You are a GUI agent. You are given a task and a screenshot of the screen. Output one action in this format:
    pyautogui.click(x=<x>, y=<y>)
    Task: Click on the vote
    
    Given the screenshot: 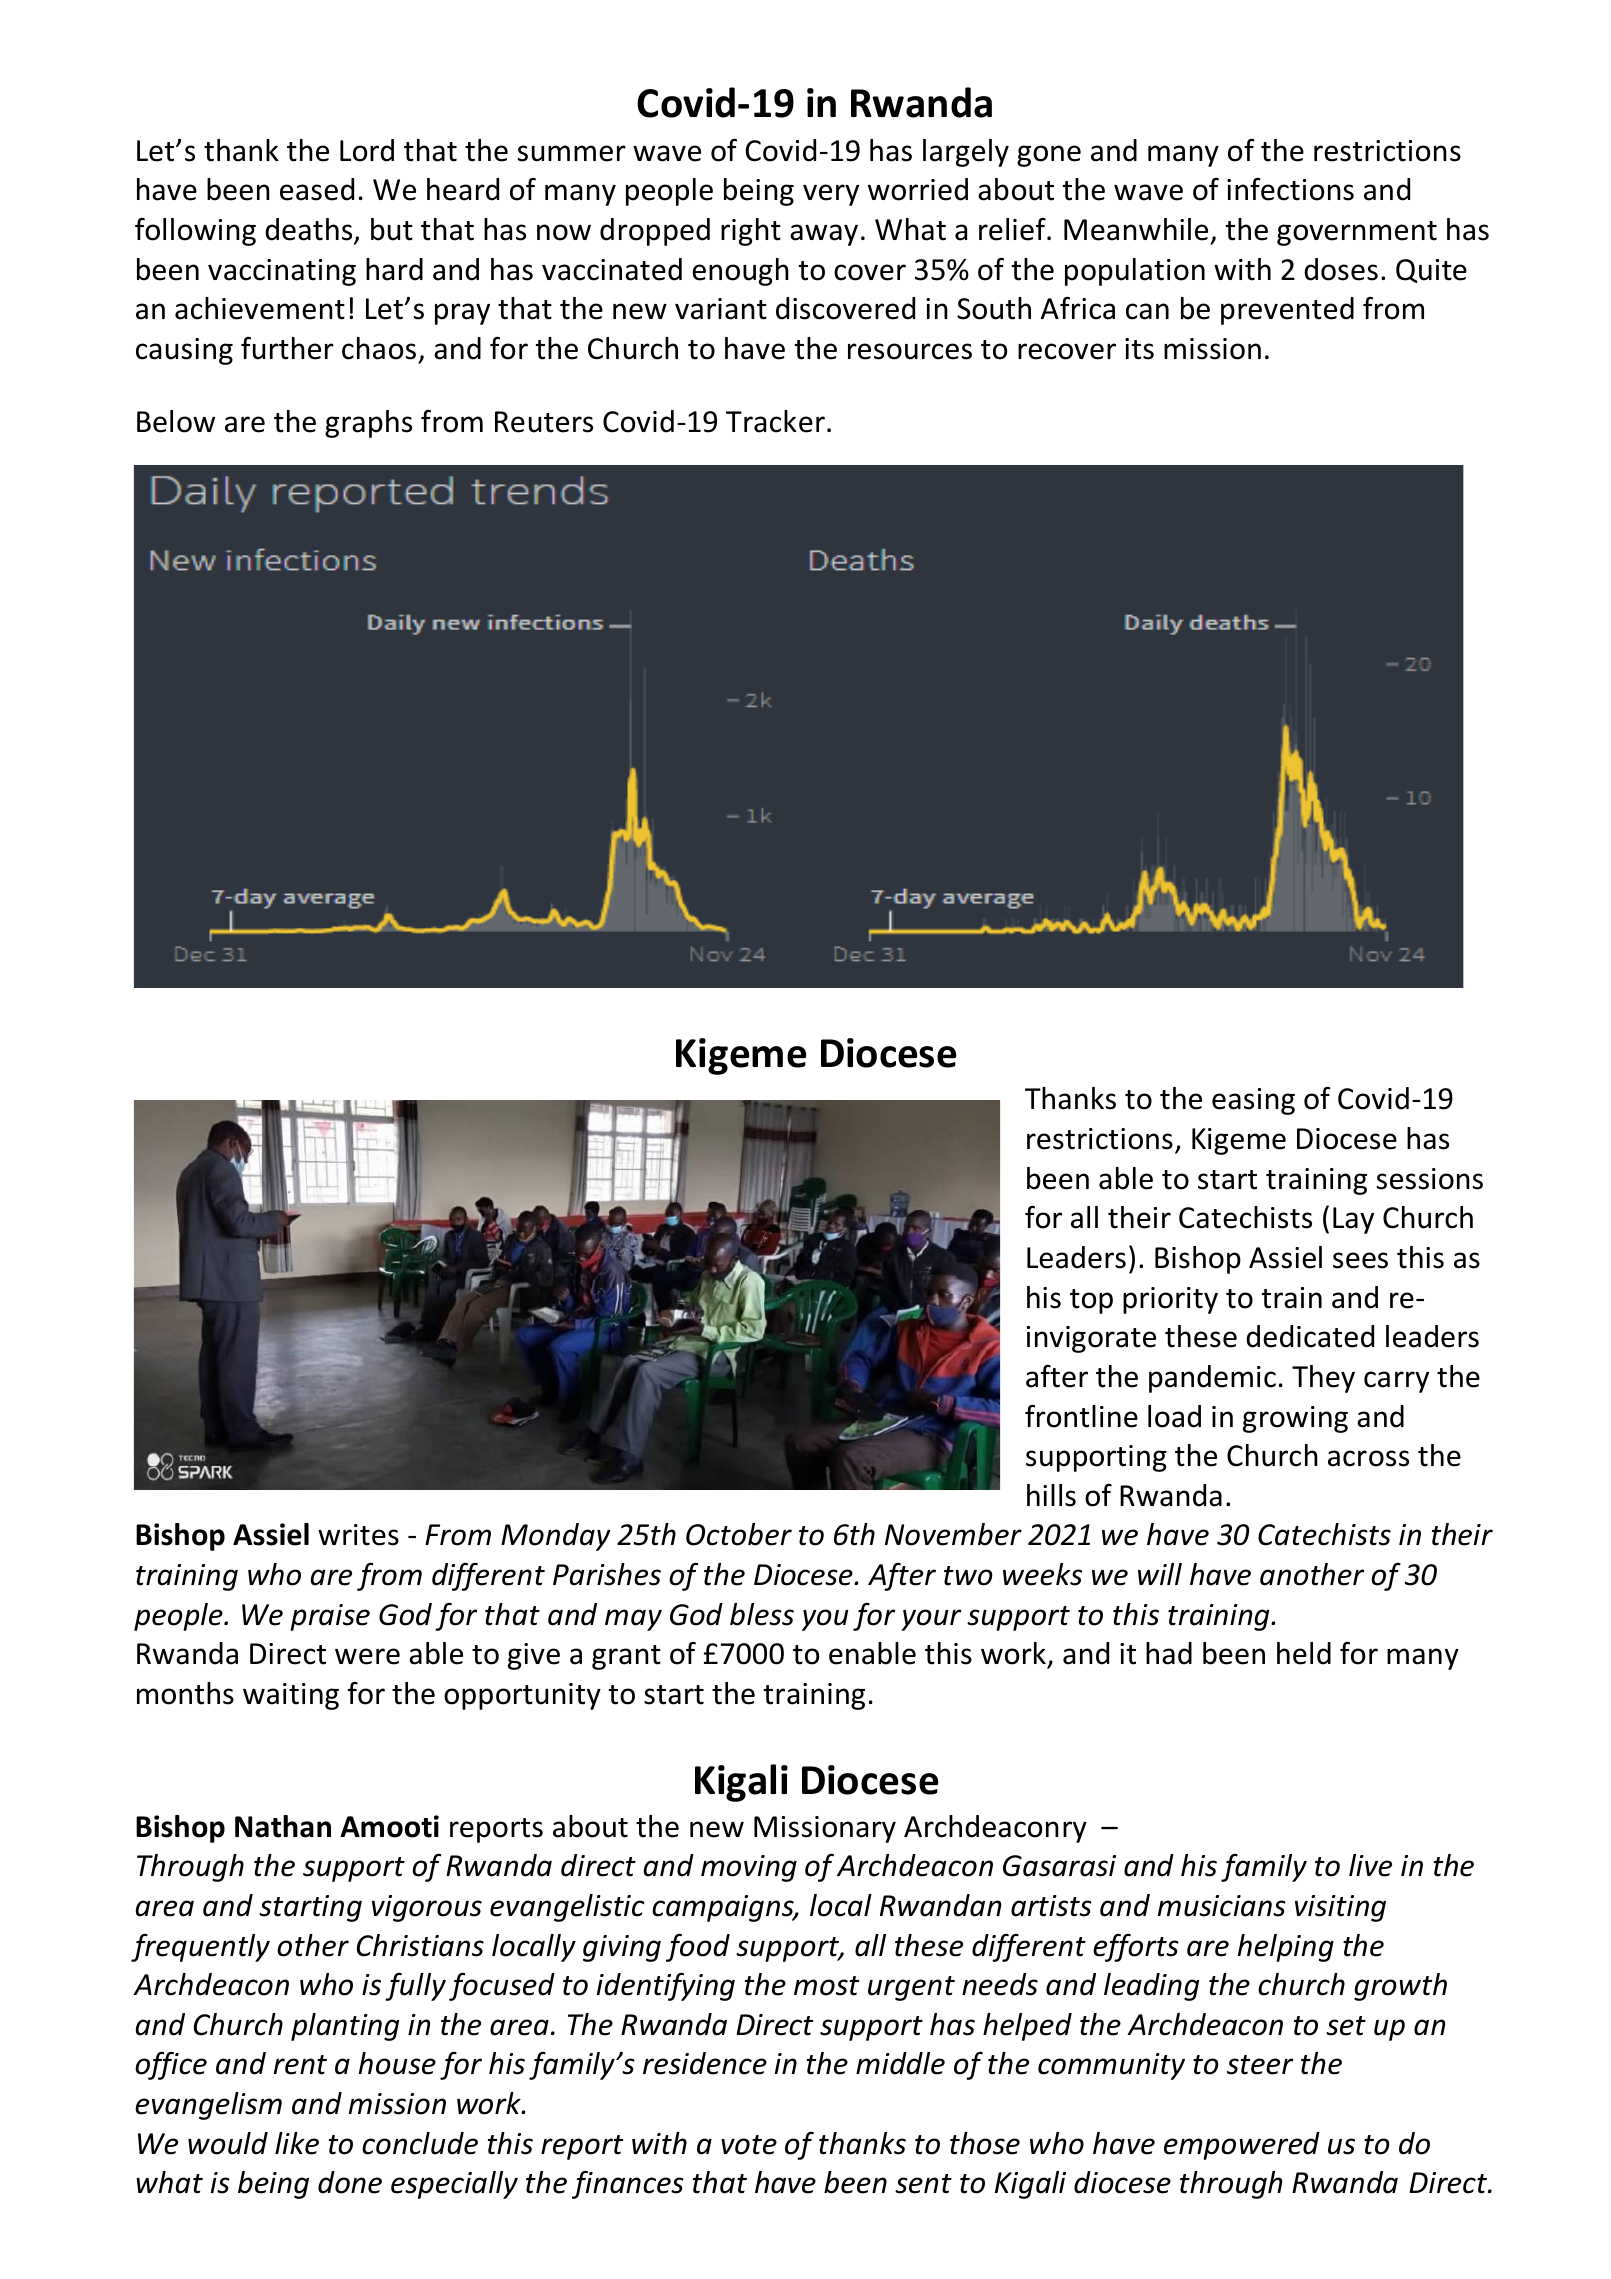 What is the action you would take?
    pyautogui.click(x=749, y=2145)
